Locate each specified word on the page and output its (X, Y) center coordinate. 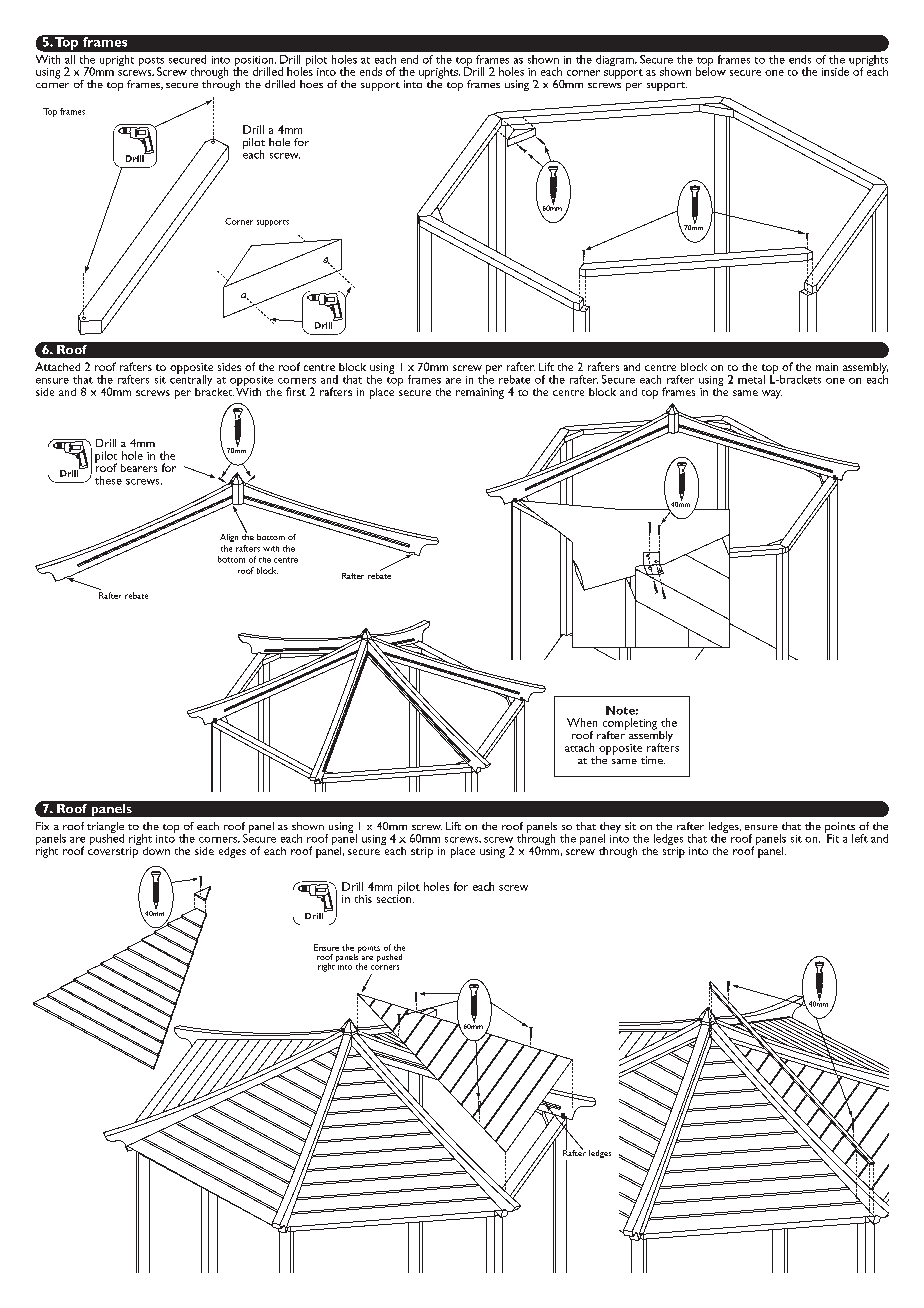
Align (229, 538)
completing (630, 725)
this (363, 899)
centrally (191, 381)
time (653, 760)
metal (751, 379)
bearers (139, 468)
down (155, 849)
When (582, 722)
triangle (105, 828)
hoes (311, 84)
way (772, 394)
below (711, 70)
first (296, 391)
